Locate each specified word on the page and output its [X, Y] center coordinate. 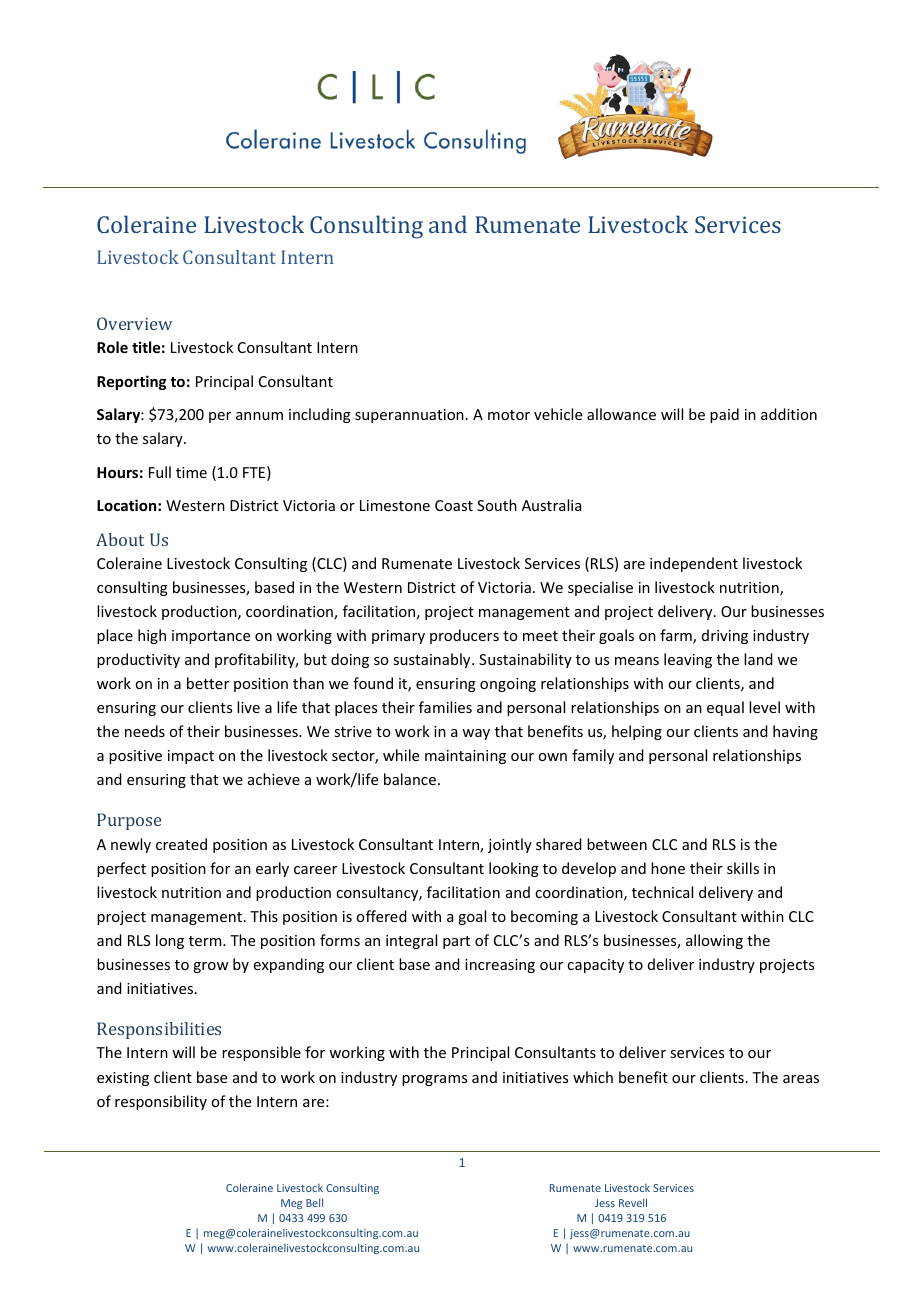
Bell [314, 1202]
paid [724, 415]
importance [211, 637]
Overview [134, 323]
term [206, 941]
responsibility [161, 1102]
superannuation [409, 416]
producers [464, 636]
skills [743, 868]
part [456, 942]
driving [725, 636]
